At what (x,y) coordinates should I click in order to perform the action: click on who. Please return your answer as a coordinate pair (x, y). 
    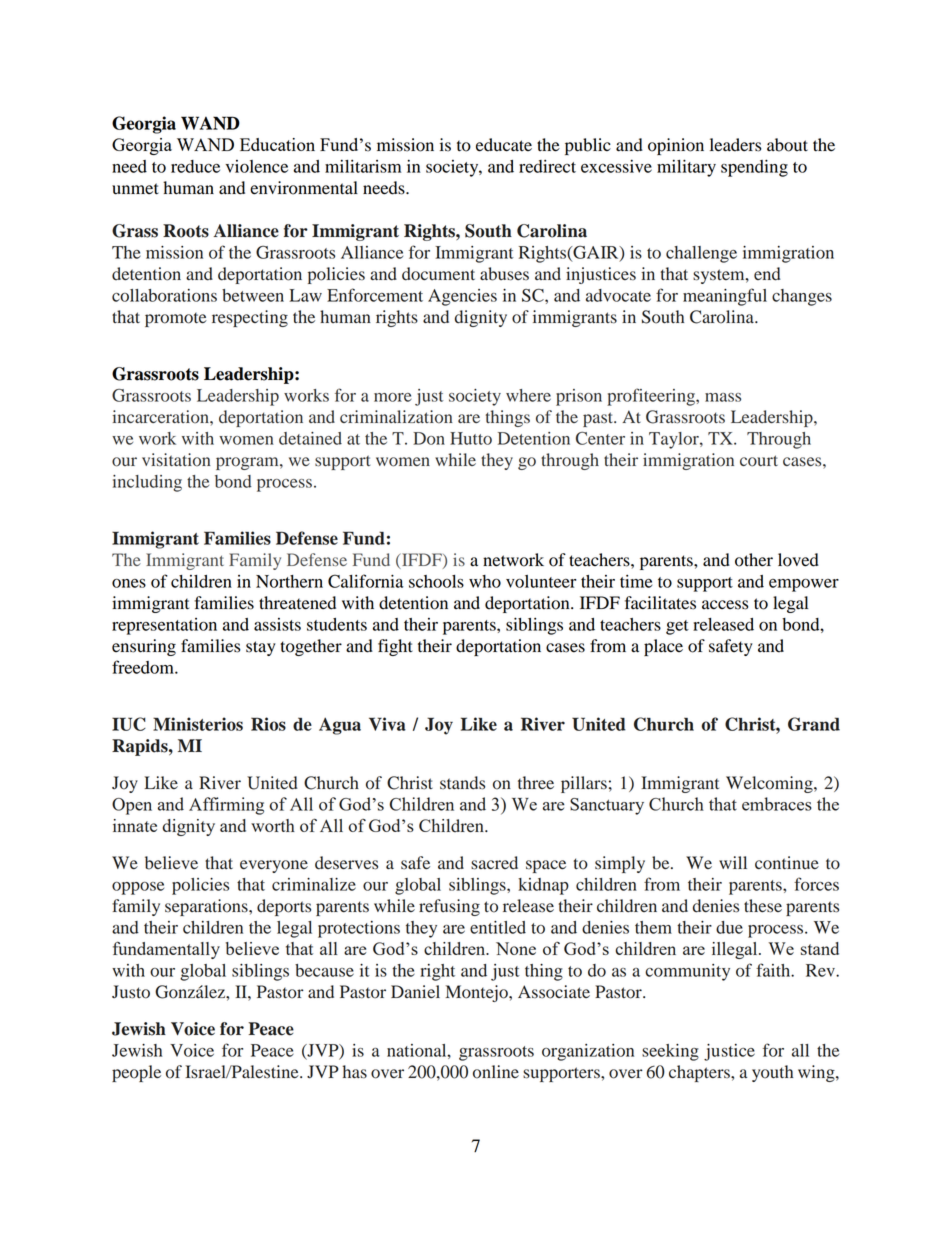
    Looking at the image, I should click on (485, 581).
